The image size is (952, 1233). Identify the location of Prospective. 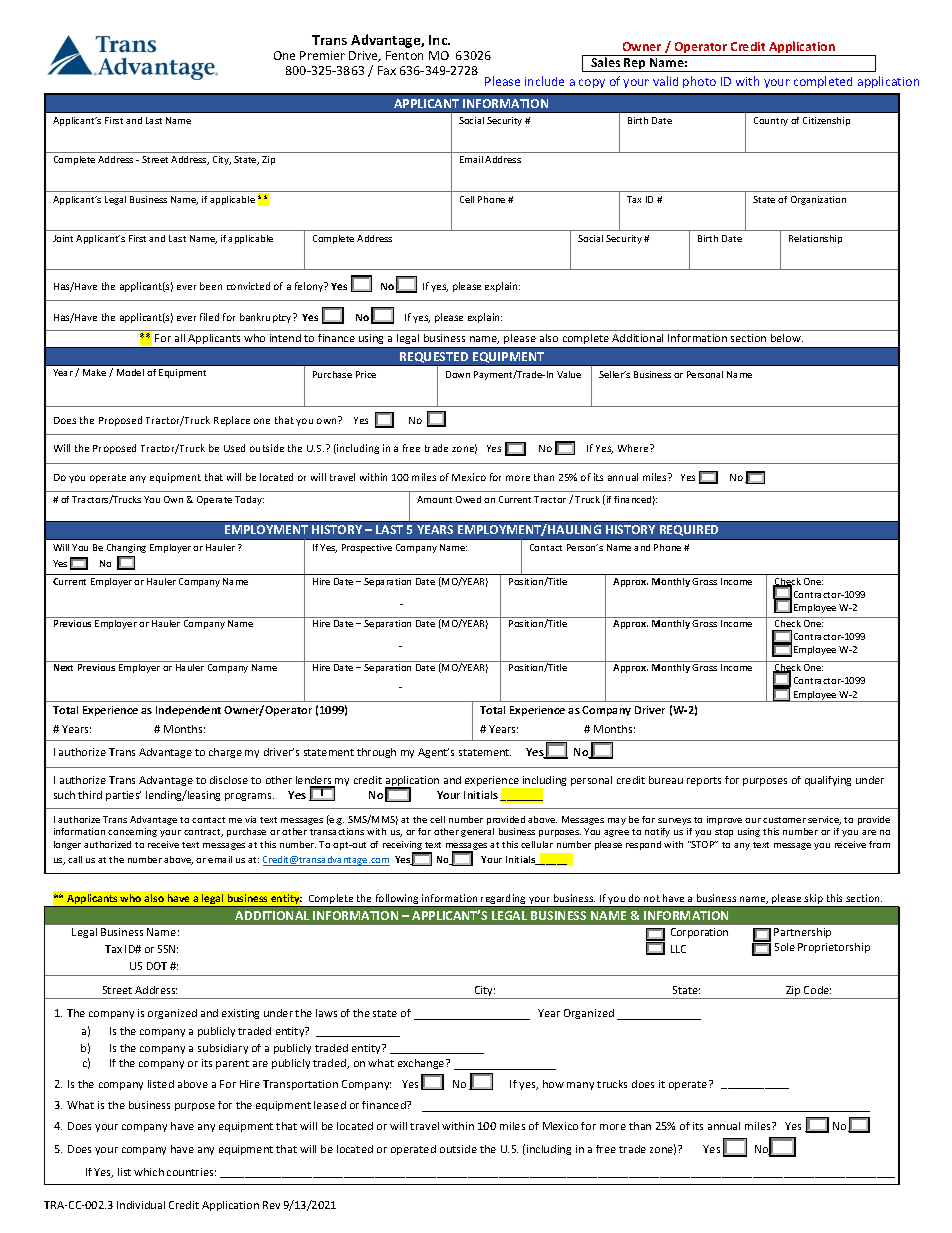
(367, 548).
